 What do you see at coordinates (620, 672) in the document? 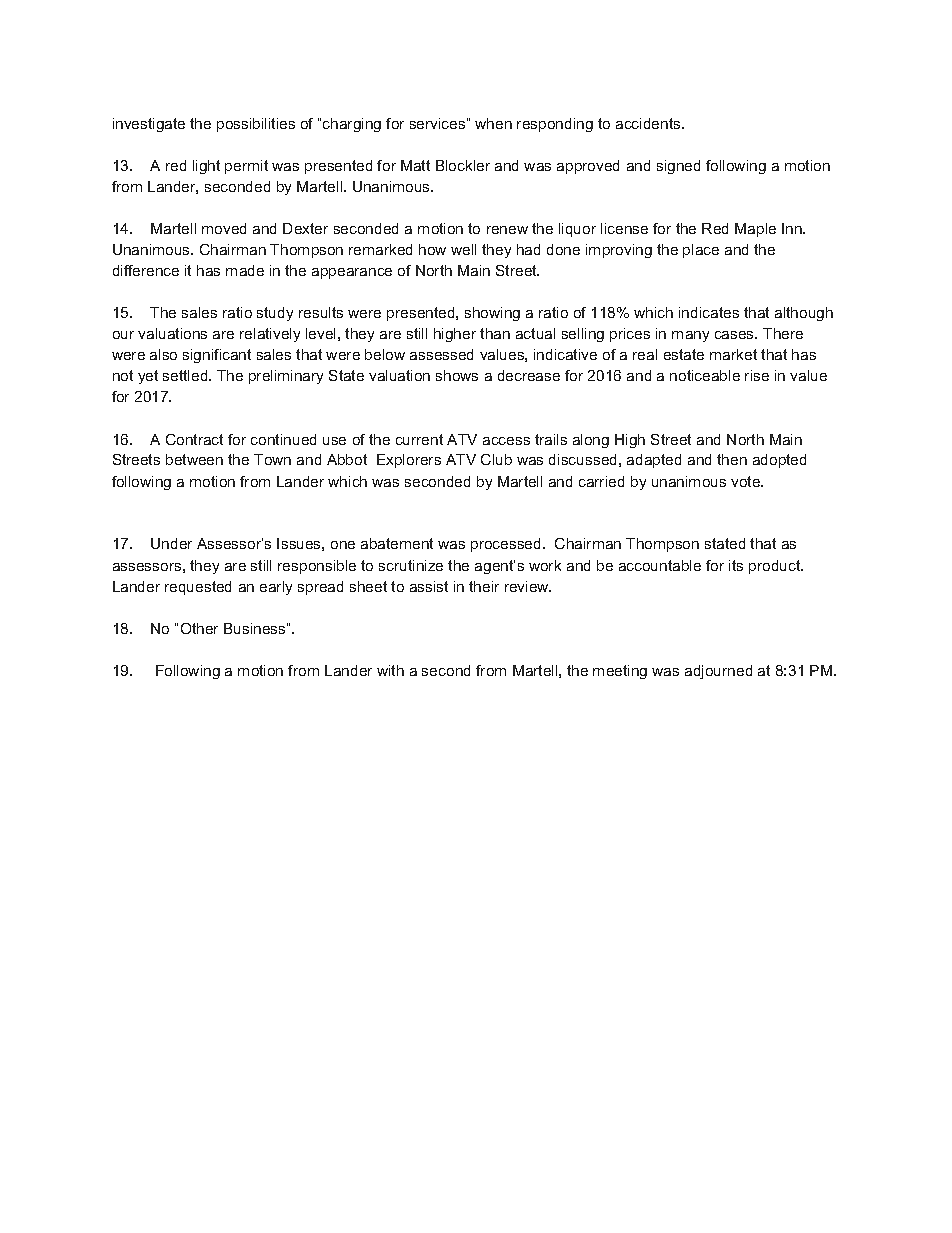
I see `meeting` at bounding box center [620, 672].
